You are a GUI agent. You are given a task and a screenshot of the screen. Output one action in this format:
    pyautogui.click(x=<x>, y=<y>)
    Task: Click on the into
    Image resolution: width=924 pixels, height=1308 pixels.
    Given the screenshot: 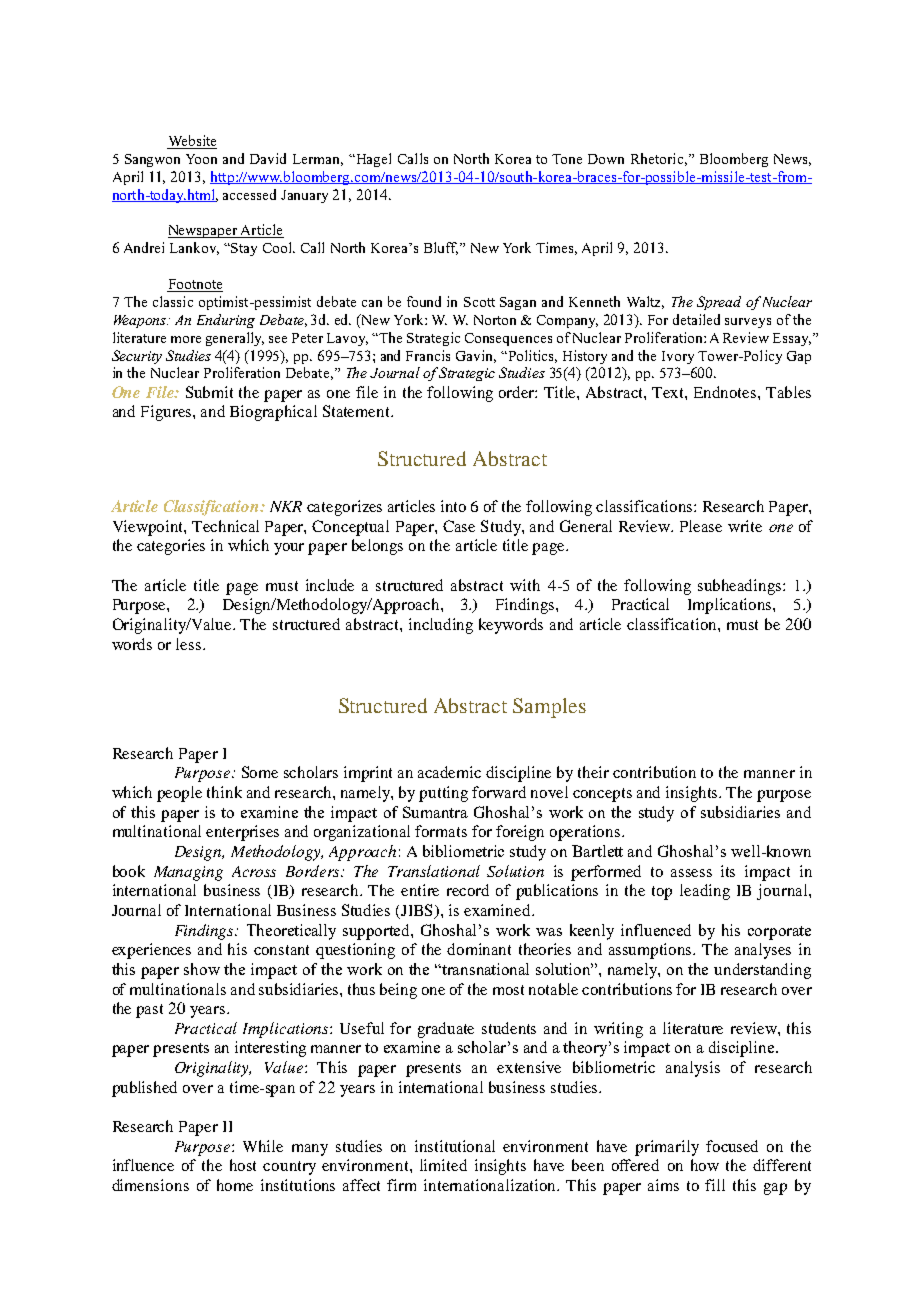 What is the action you would take?
    pyautogui.click(x=453, y=506)
